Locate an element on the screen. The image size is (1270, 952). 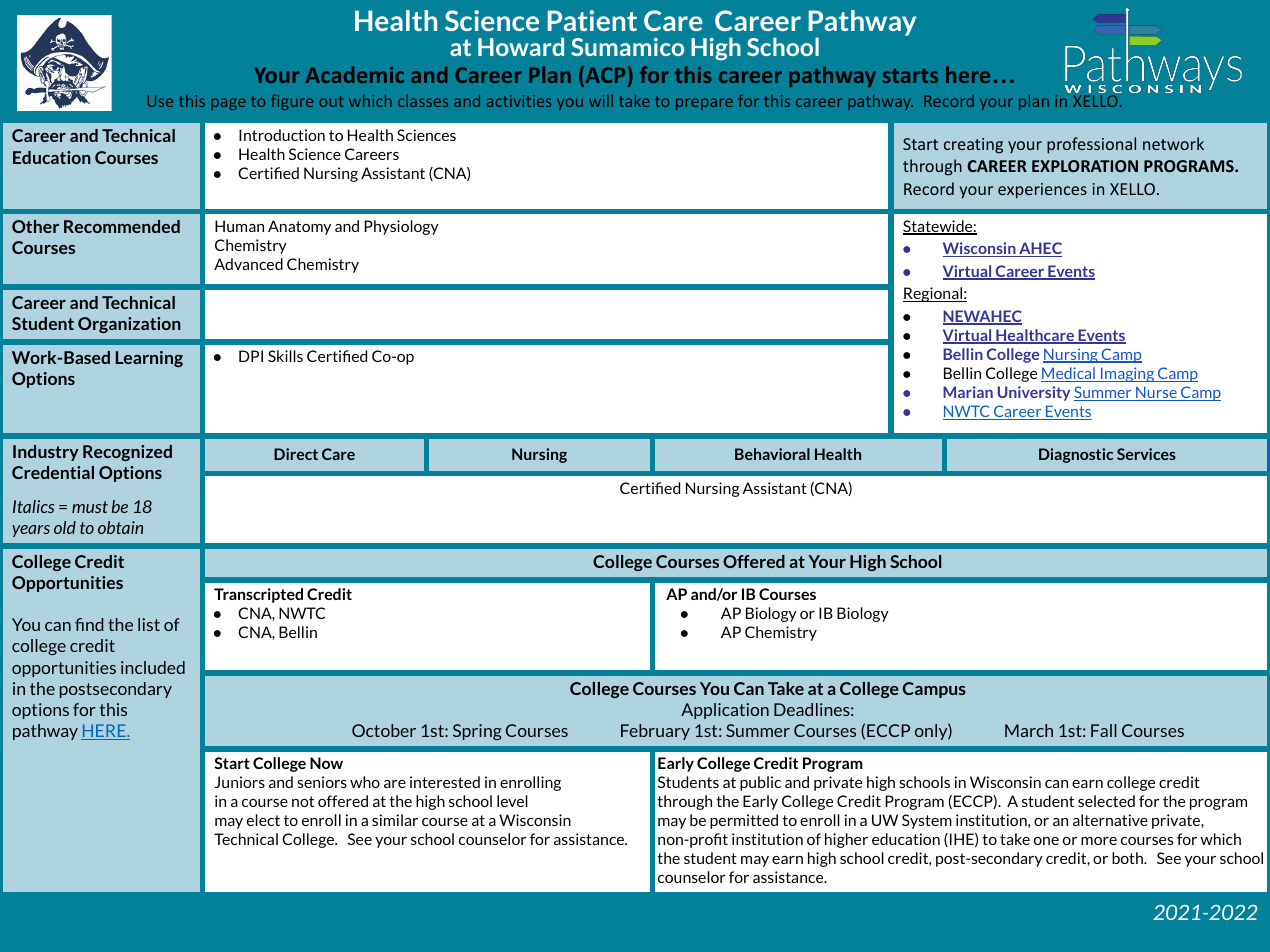
Use is located at coordinates (160, 101).
